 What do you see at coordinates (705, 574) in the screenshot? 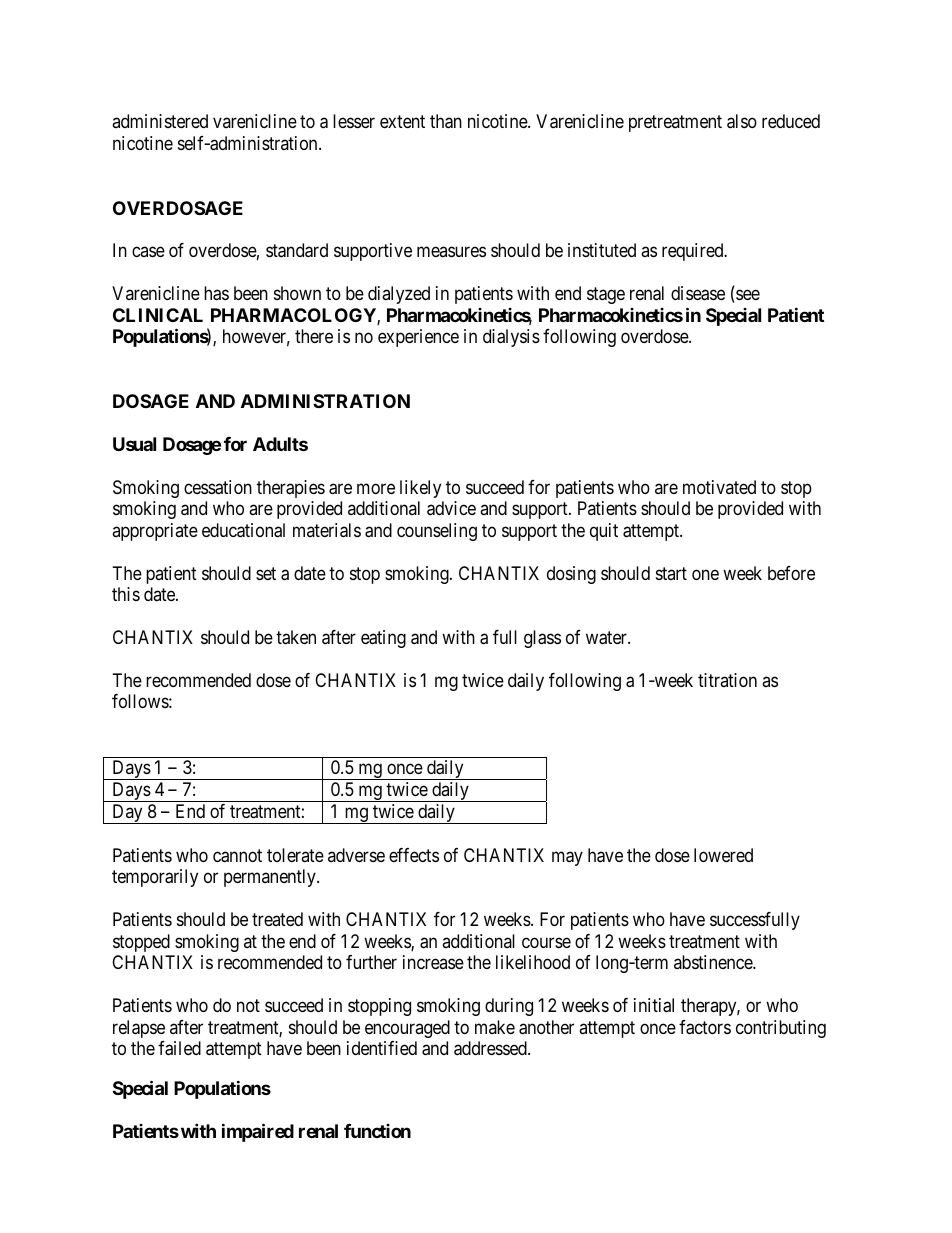
I see `one` at bounding box center [705, 574].
